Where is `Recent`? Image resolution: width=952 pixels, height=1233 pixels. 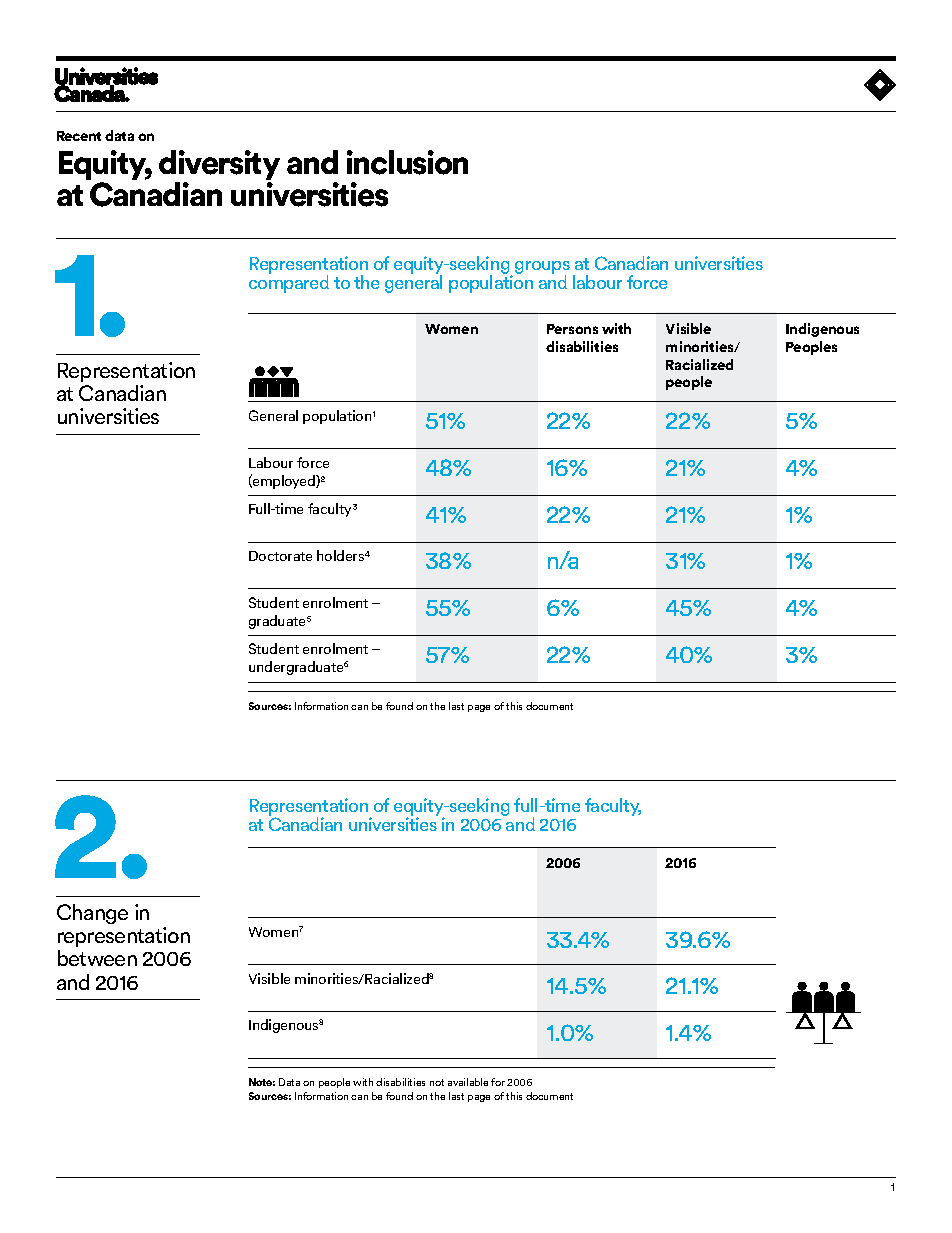
Recent is located at coordinates (79, 136).
